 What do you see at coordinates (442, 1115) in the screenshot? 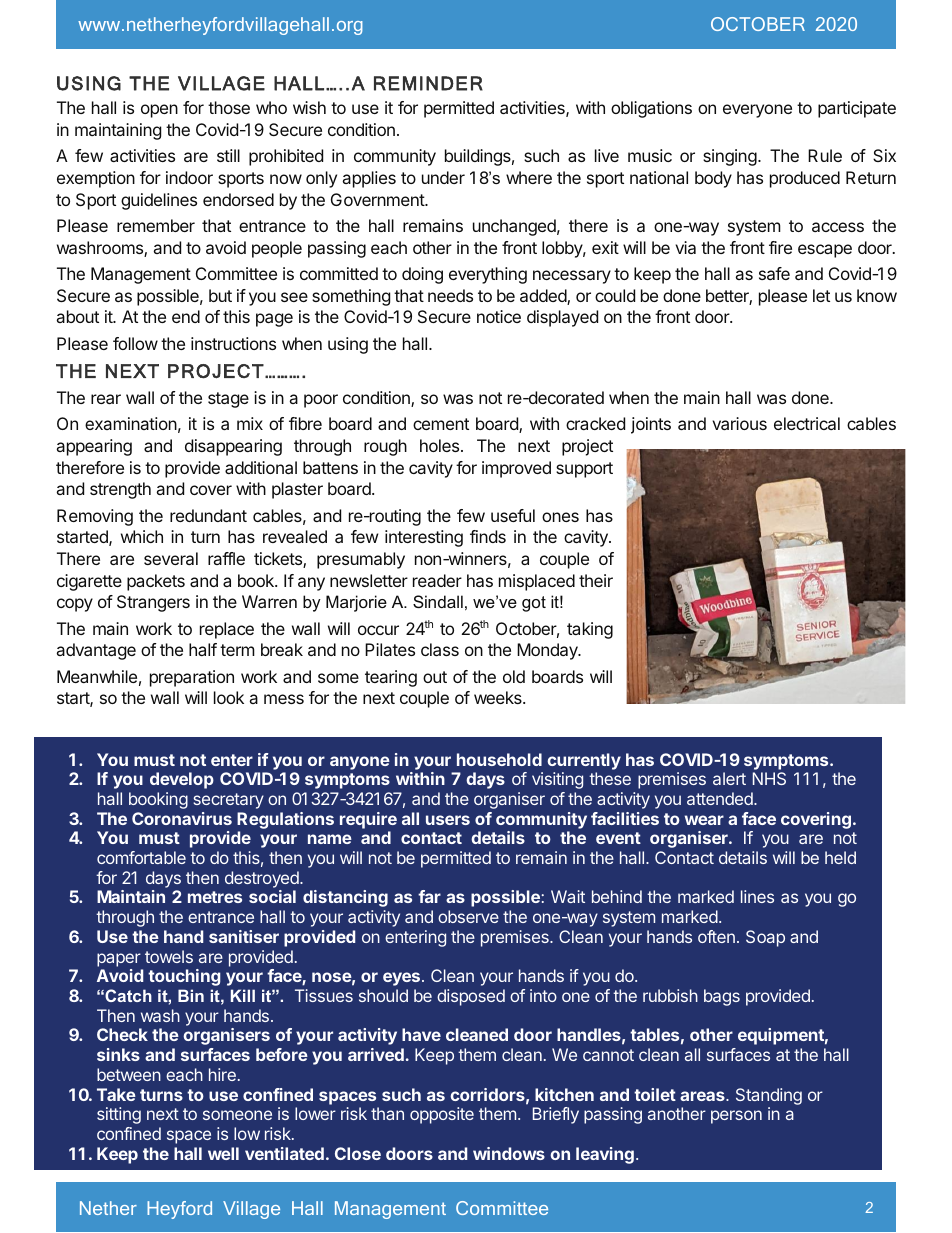
I see `opposite` at bounding box center [442, 1115].
